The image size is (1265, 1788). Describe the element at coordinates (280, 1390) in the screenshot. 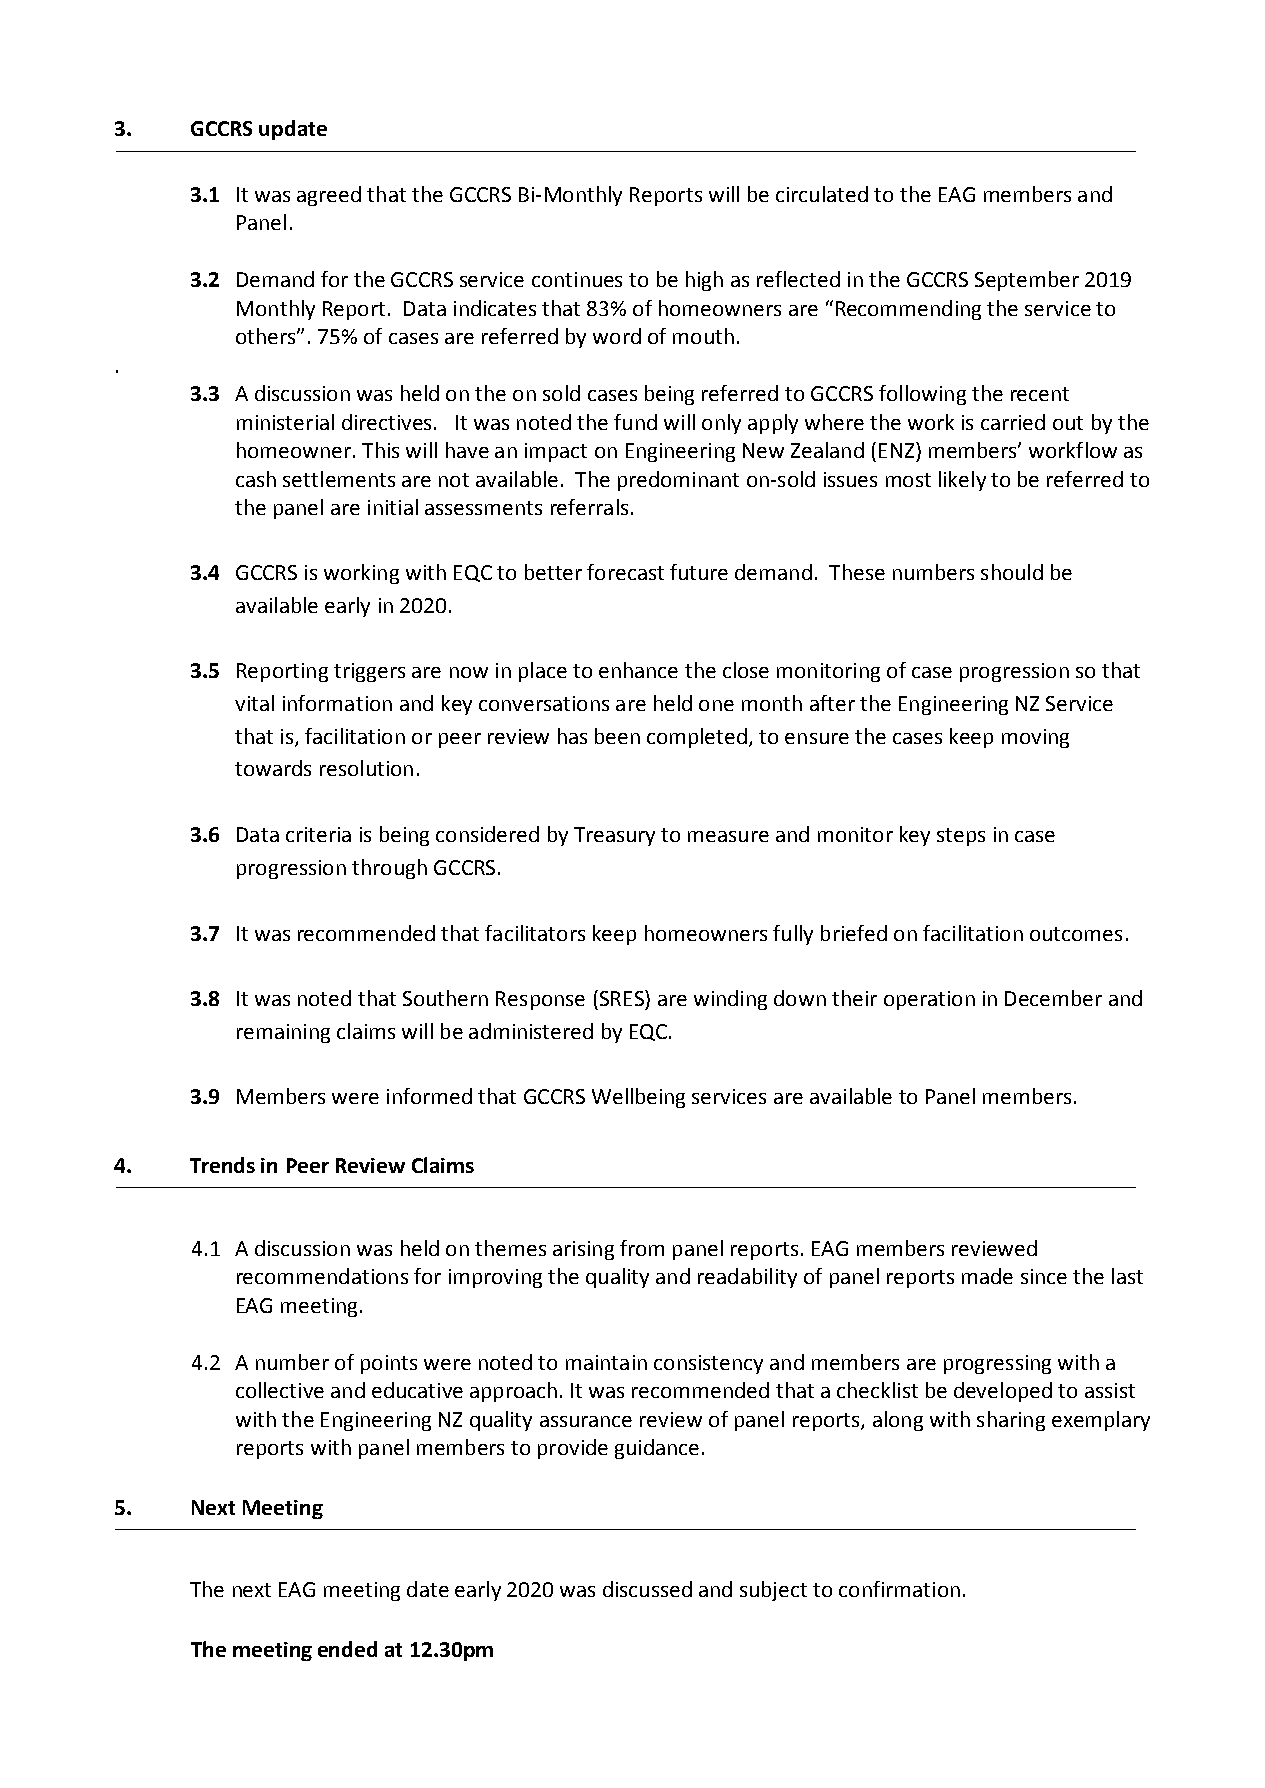

I see `collective` at that location.
